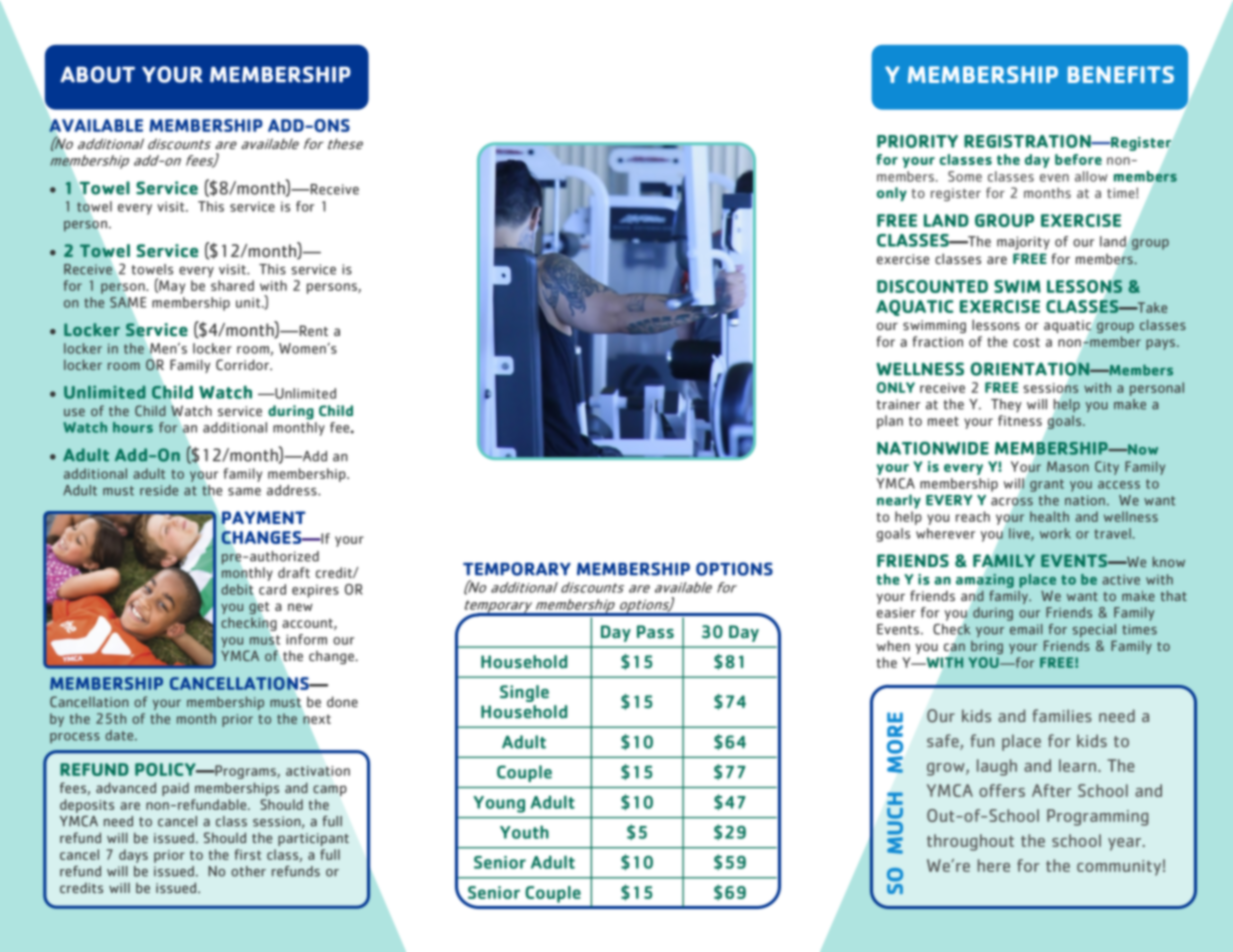 This screenshot has width=1233, height=952. What do you see at coordinates (159, 490) in the screenshot?
I see `reside` at bounding box center [159, 490].
